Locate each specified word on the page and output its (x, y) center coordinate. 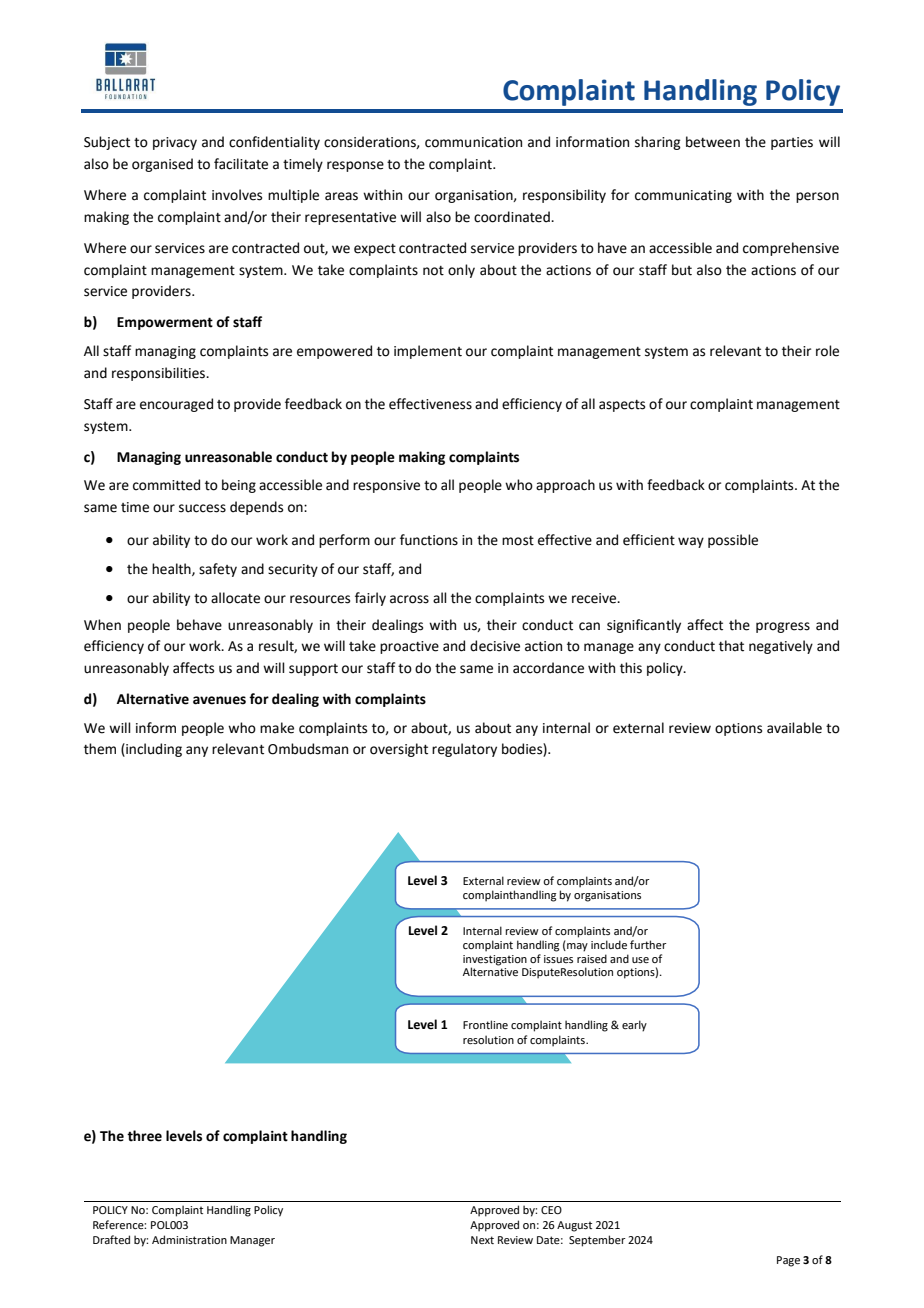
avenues (219, 700)
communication (473, 142)
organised (162, 165)
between (713, 142)
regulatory (464, 750)
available (794, 728)
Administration (189, 1239)
